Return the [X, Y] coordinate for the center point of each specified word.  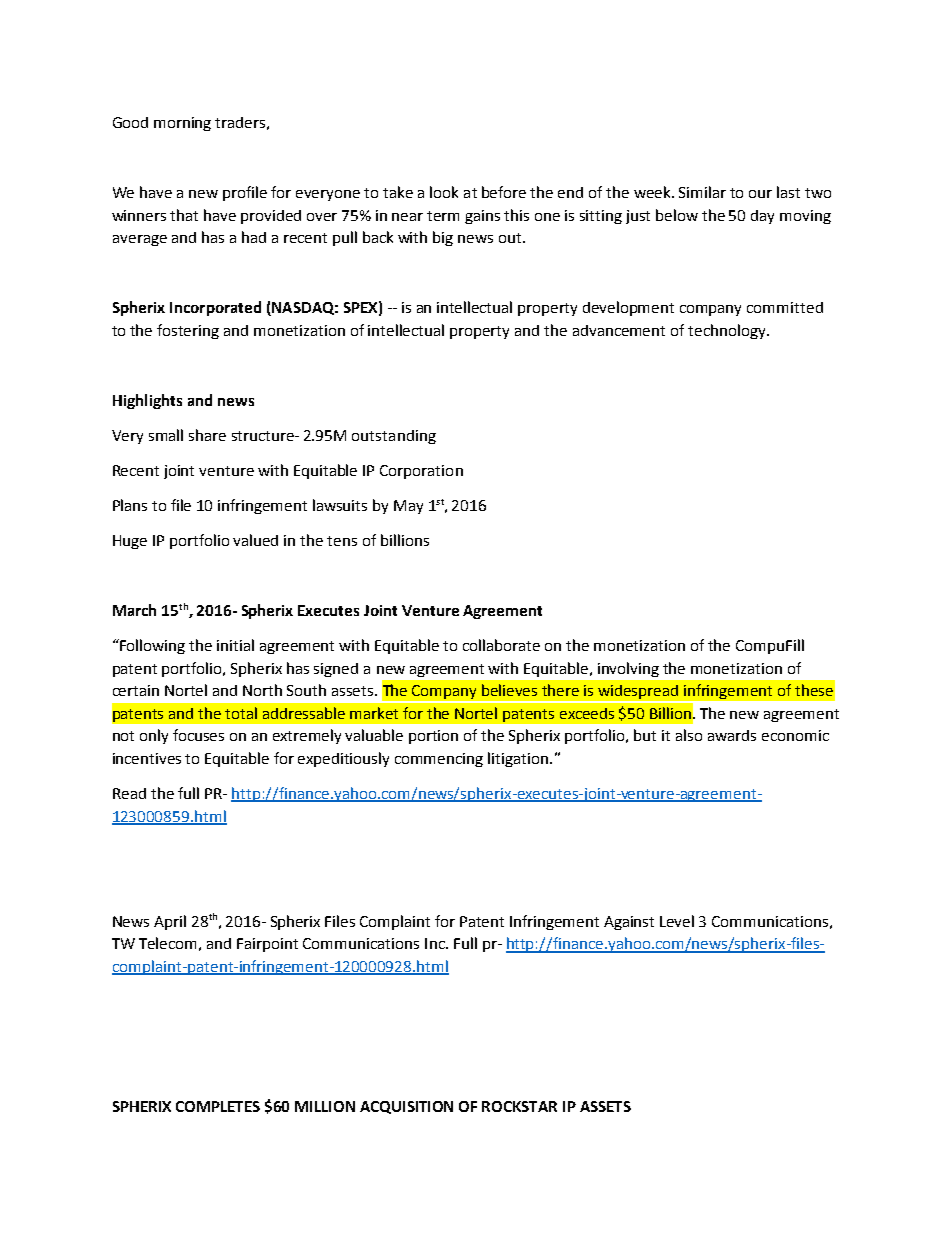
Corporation [421, 472]
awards [732, 735]
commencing [439, 760]
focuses [198, 735]
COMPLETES [218, 1106]
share [207, 435]
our [760, 194]
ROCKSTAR [519, 1106]
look [444, 192]
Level [677, 921]
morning [182, 124]
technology [728, 331]
